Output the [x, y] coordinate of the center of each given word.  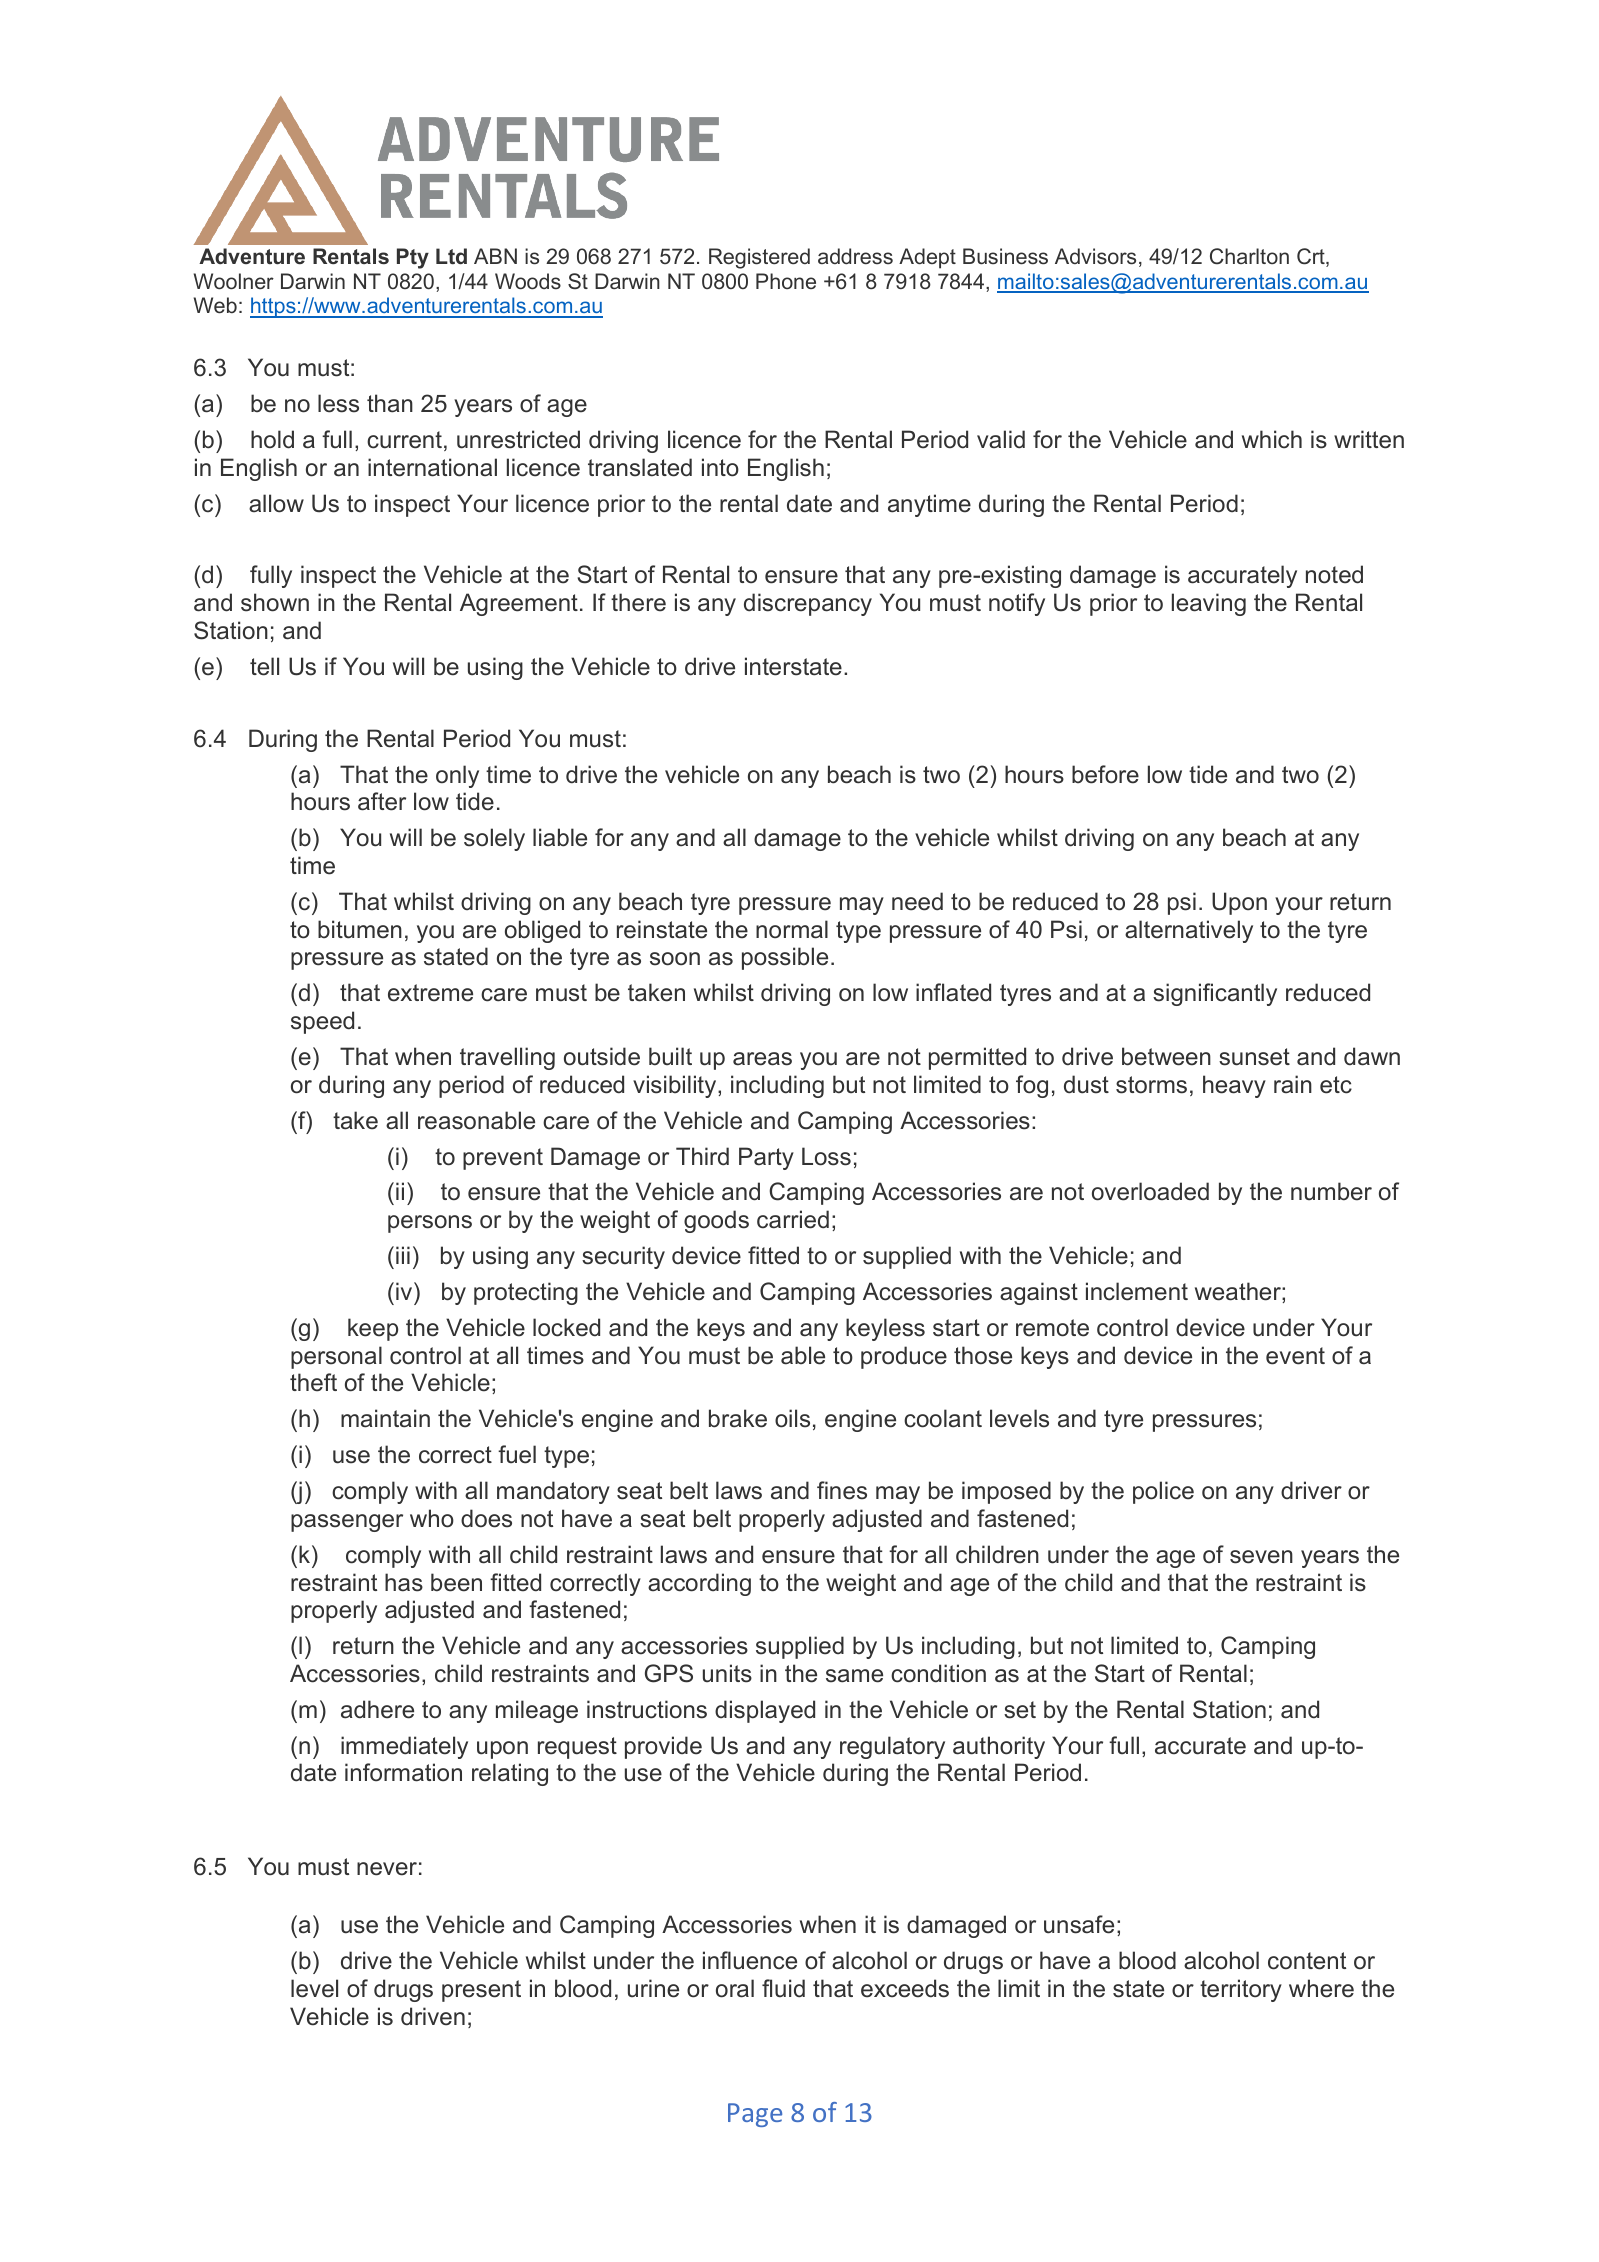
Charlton [1249, 256]
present [481, 1991]
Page [755, 2115]
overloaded [1150, 1191]
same [854, 1676]
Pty [413, 258]
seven [1261, 1557]
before [1105, 774]
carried [793, 1219]
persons [430, 1224]
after [382, 801]
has [404, 1582]
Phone [786, 281]
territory [1241, 1990]
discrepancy [808, 604]
